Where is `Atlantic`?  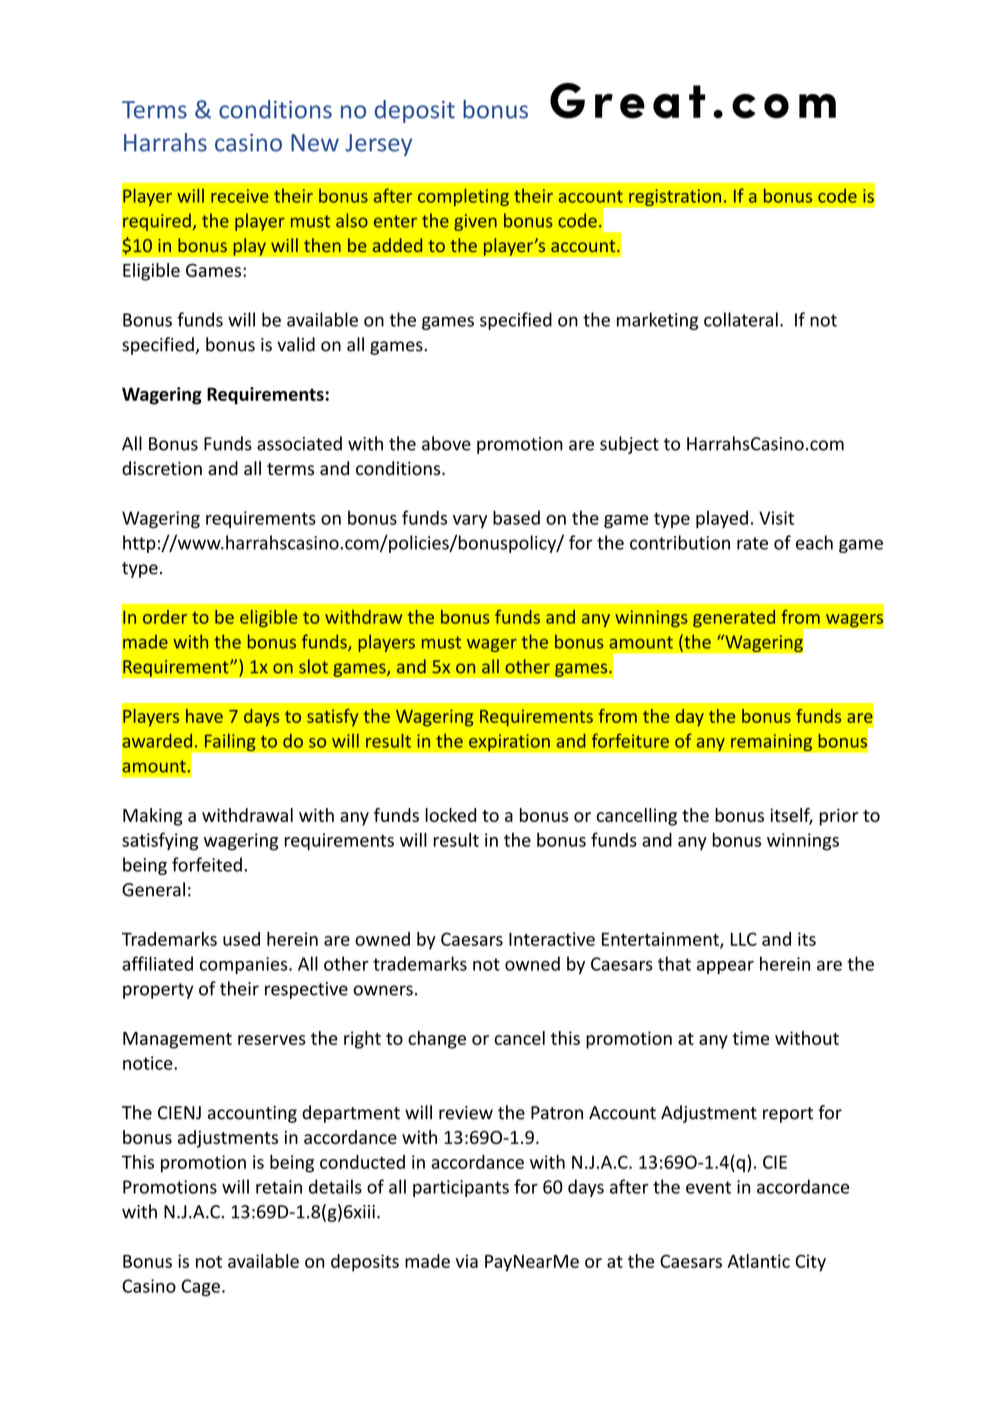 Atlantic is located at coordinates (758, 1261).
